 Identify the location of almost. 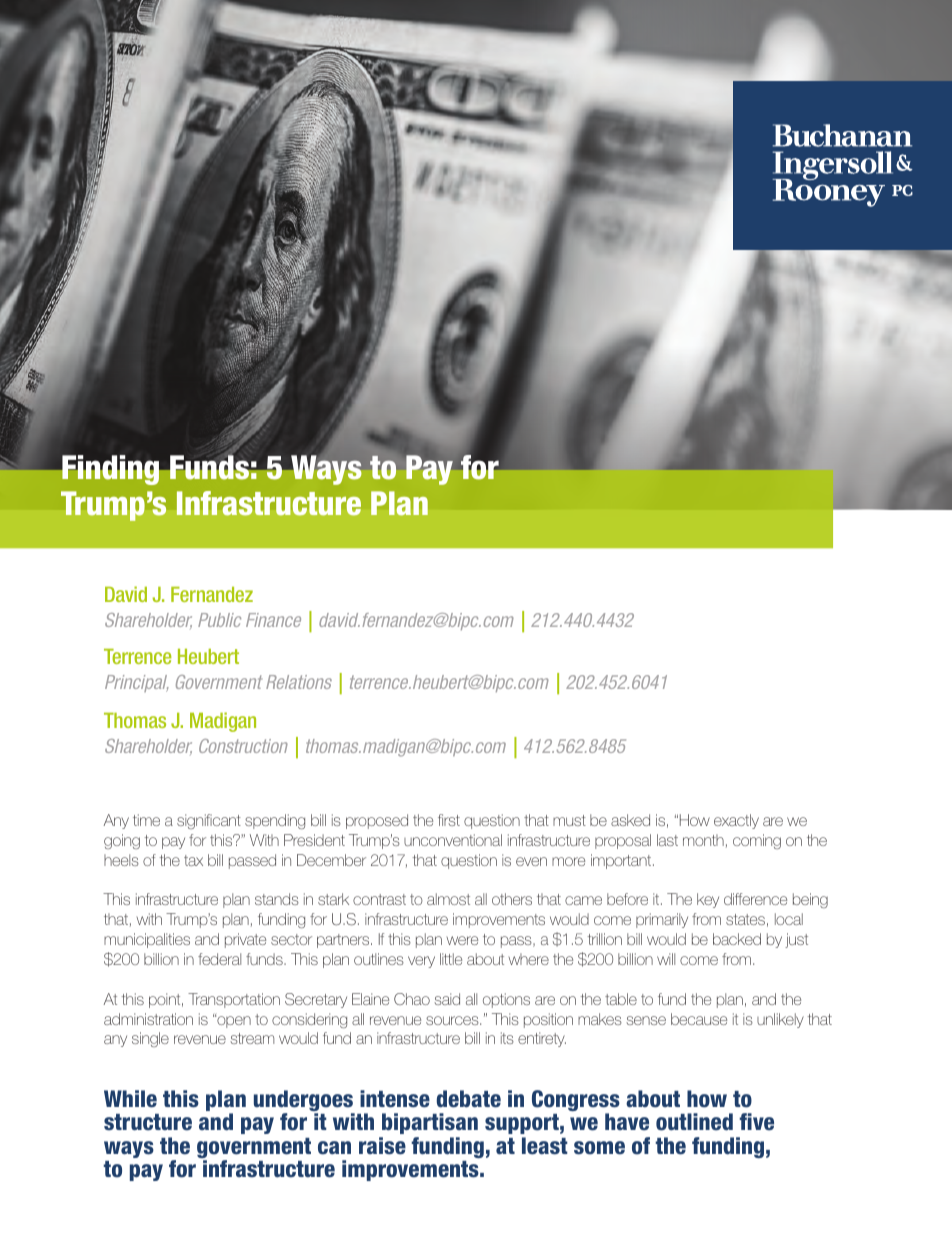
(448, 899).
